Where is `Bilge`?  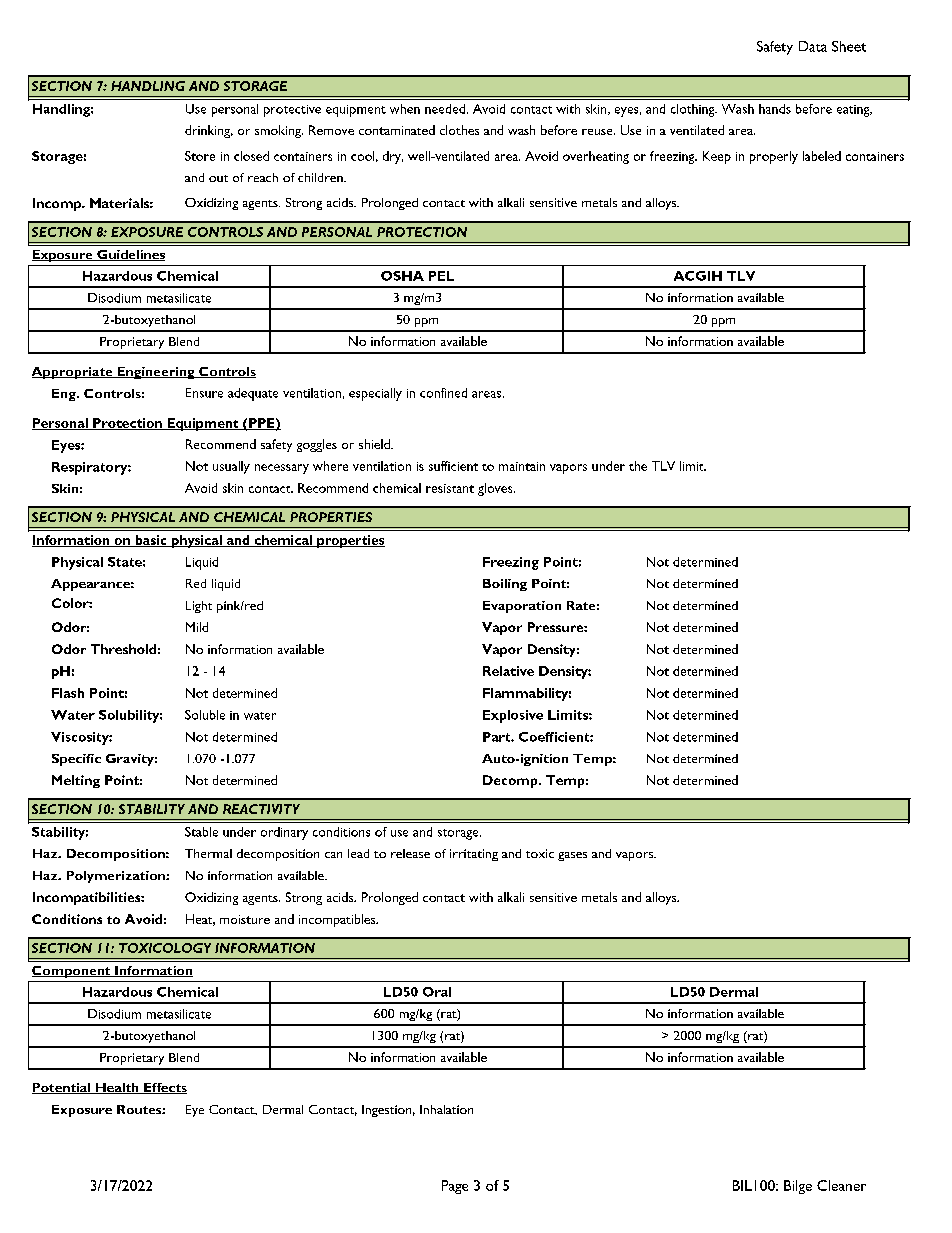
Bilge is located at coordinates (798, 1187).
